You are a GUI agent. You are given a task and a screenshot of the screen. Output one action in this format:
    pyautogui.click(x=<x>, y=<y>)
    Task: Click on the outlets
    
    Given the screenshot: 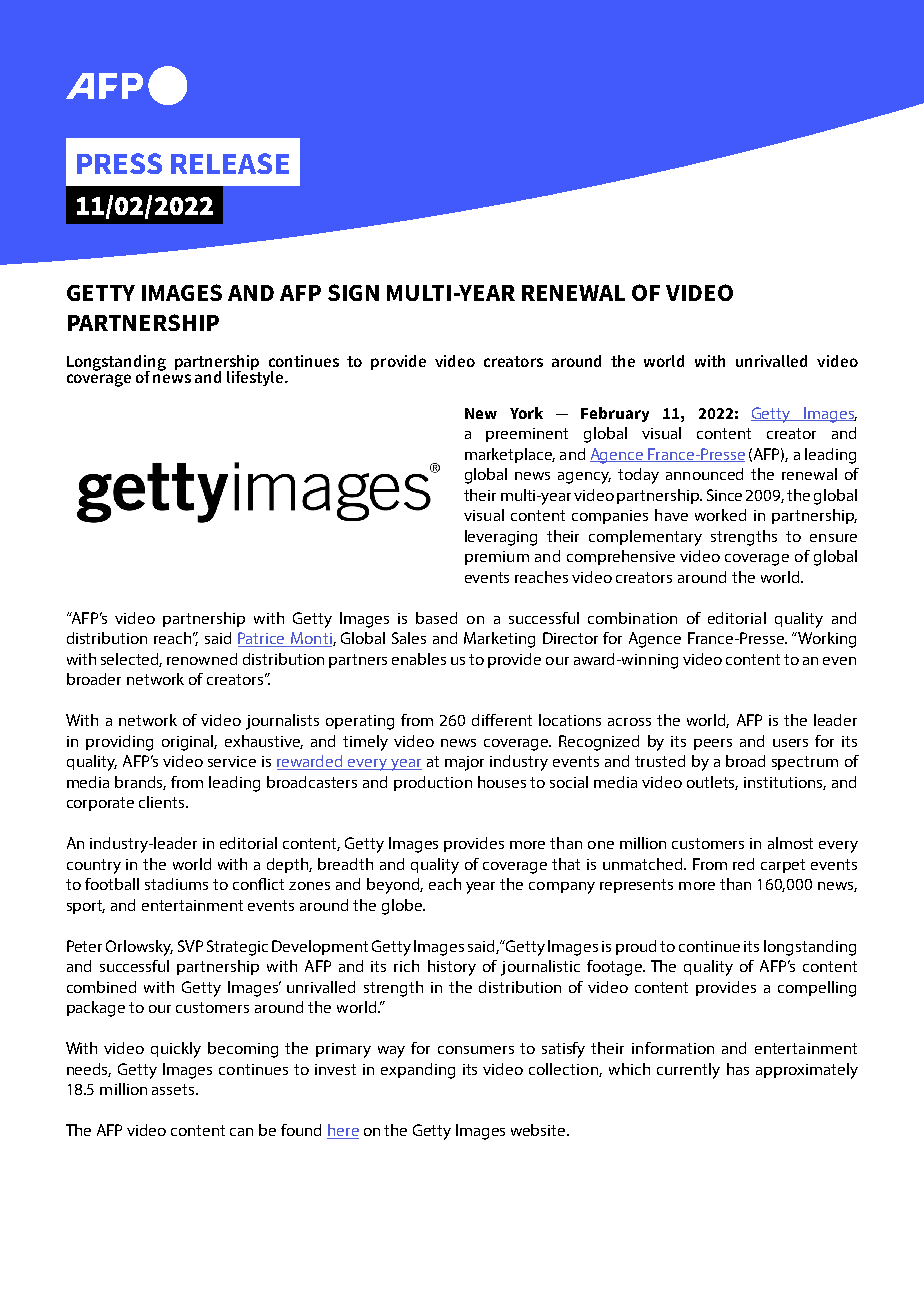 What is the action you would take?
    pyautogui.click(x=712, y=783)
